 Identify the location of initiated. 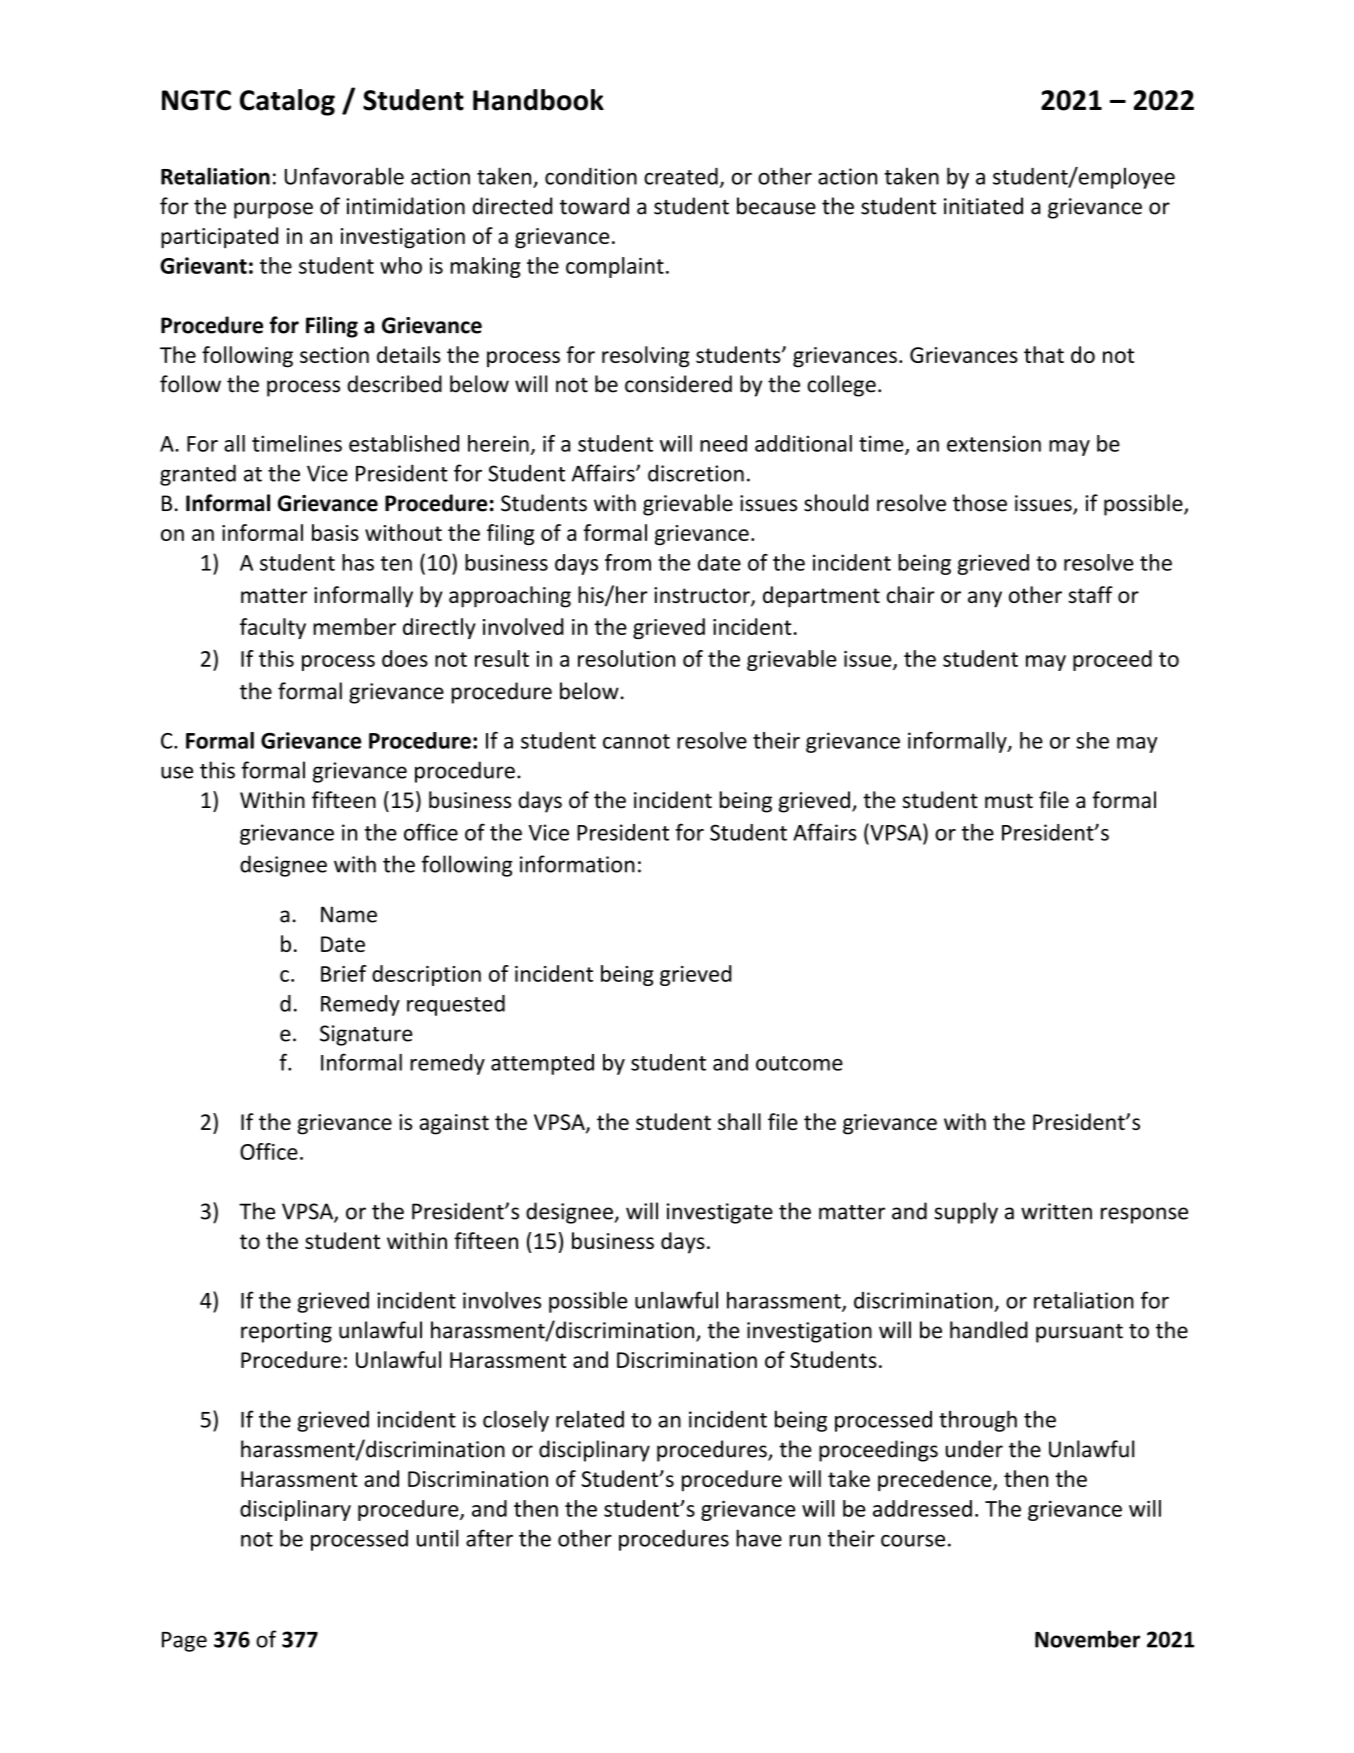
(983, 206).
